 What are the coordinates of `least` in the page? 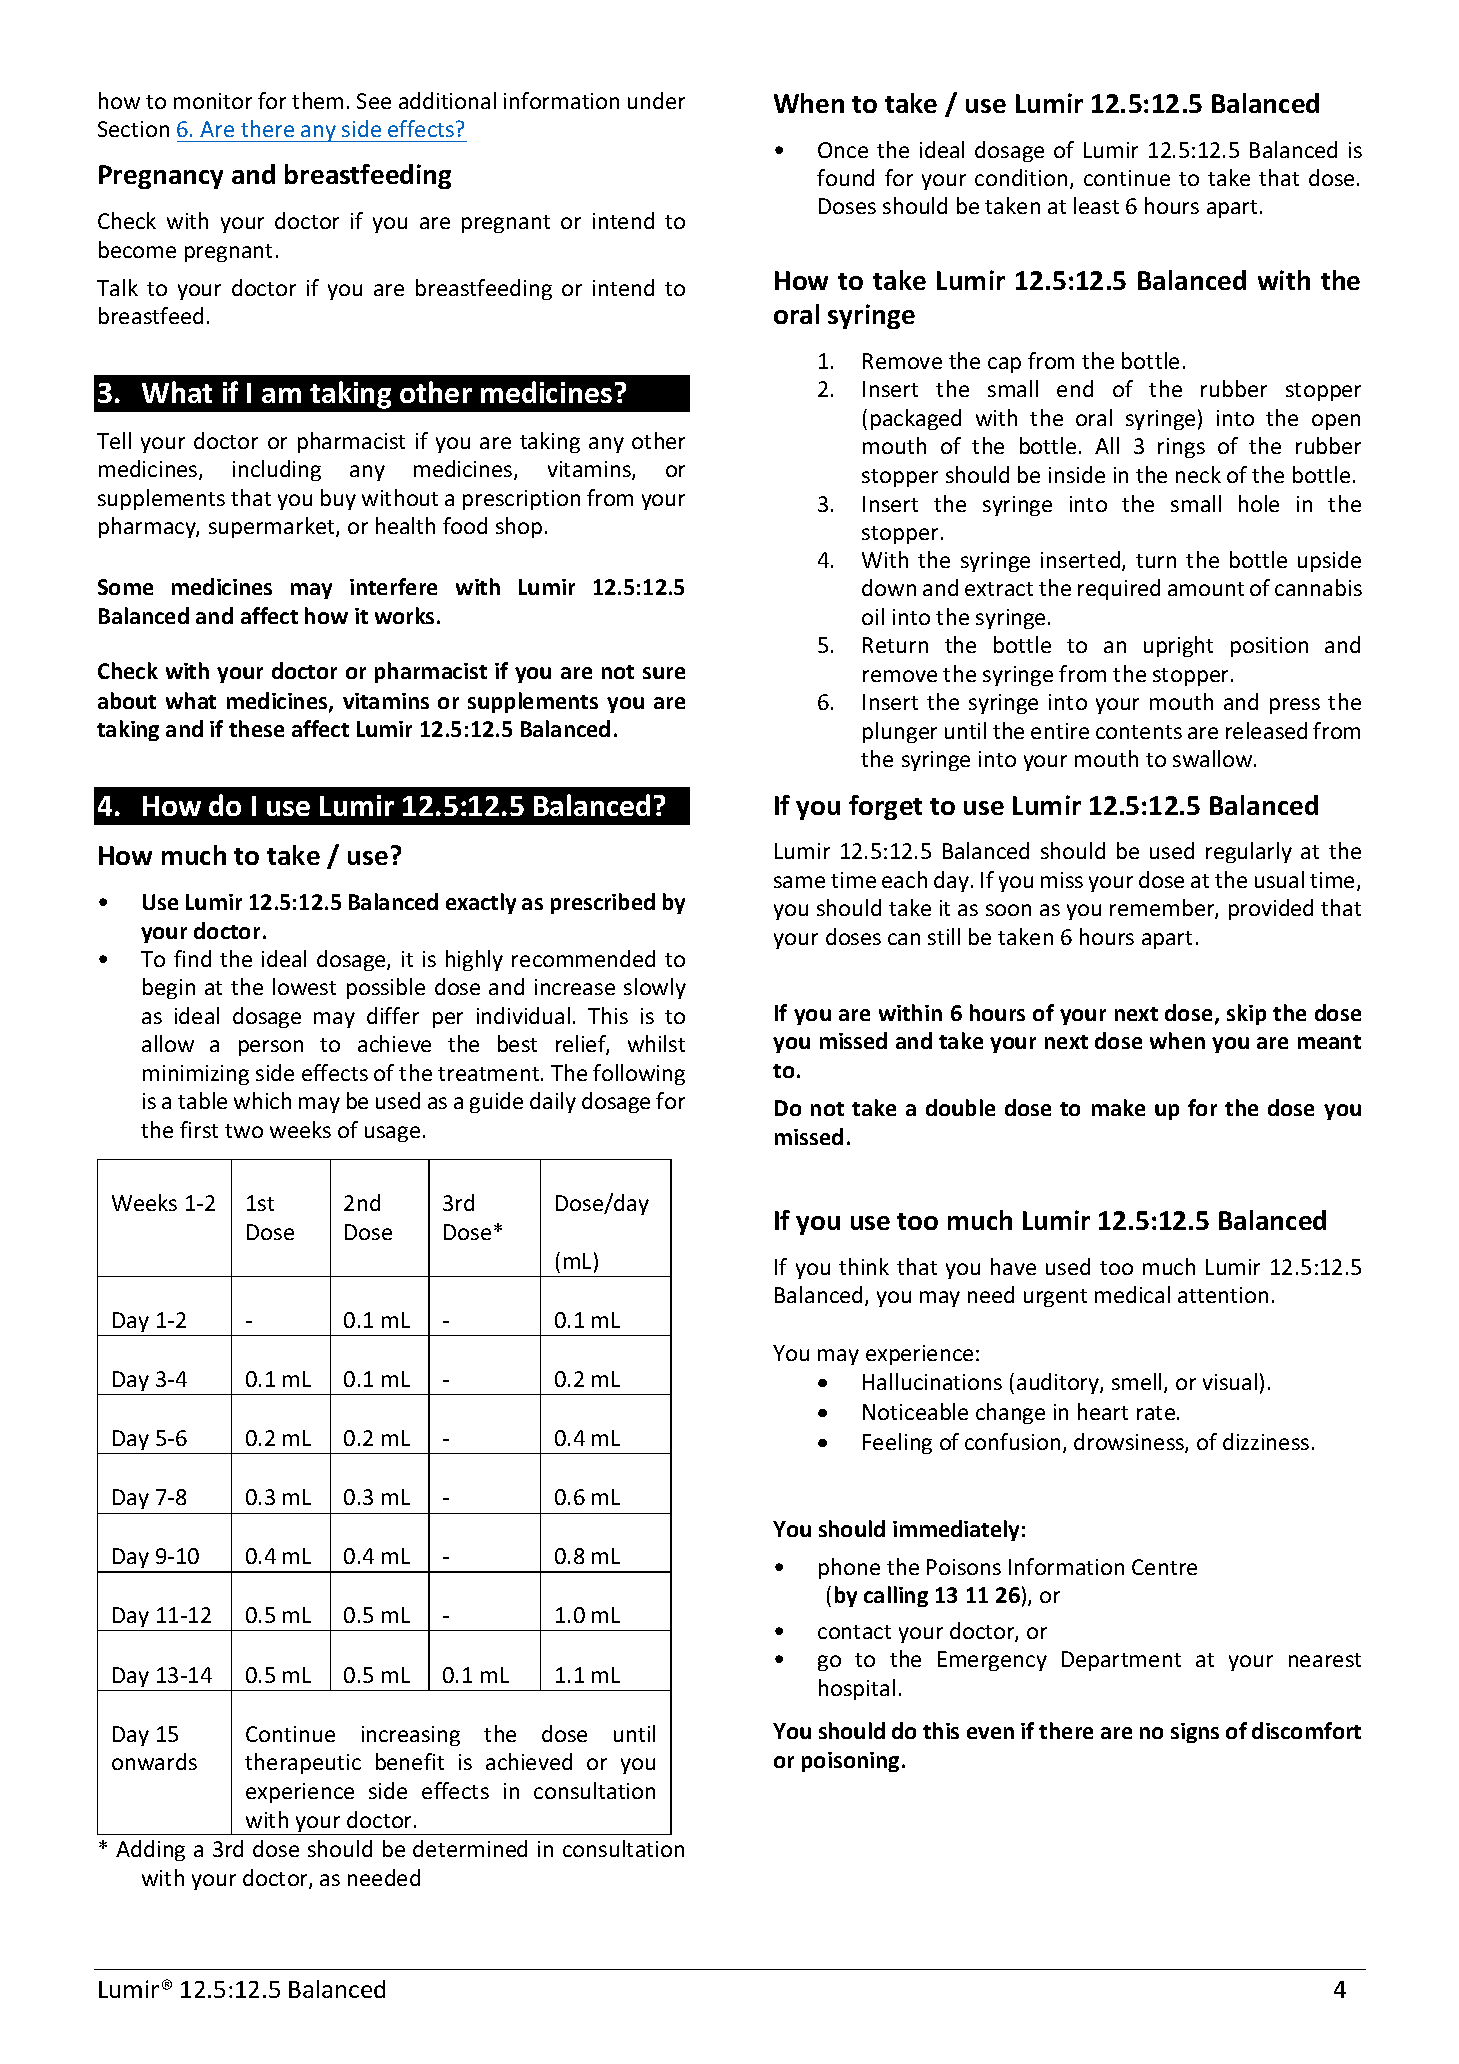 It's located at (1096, 205).
